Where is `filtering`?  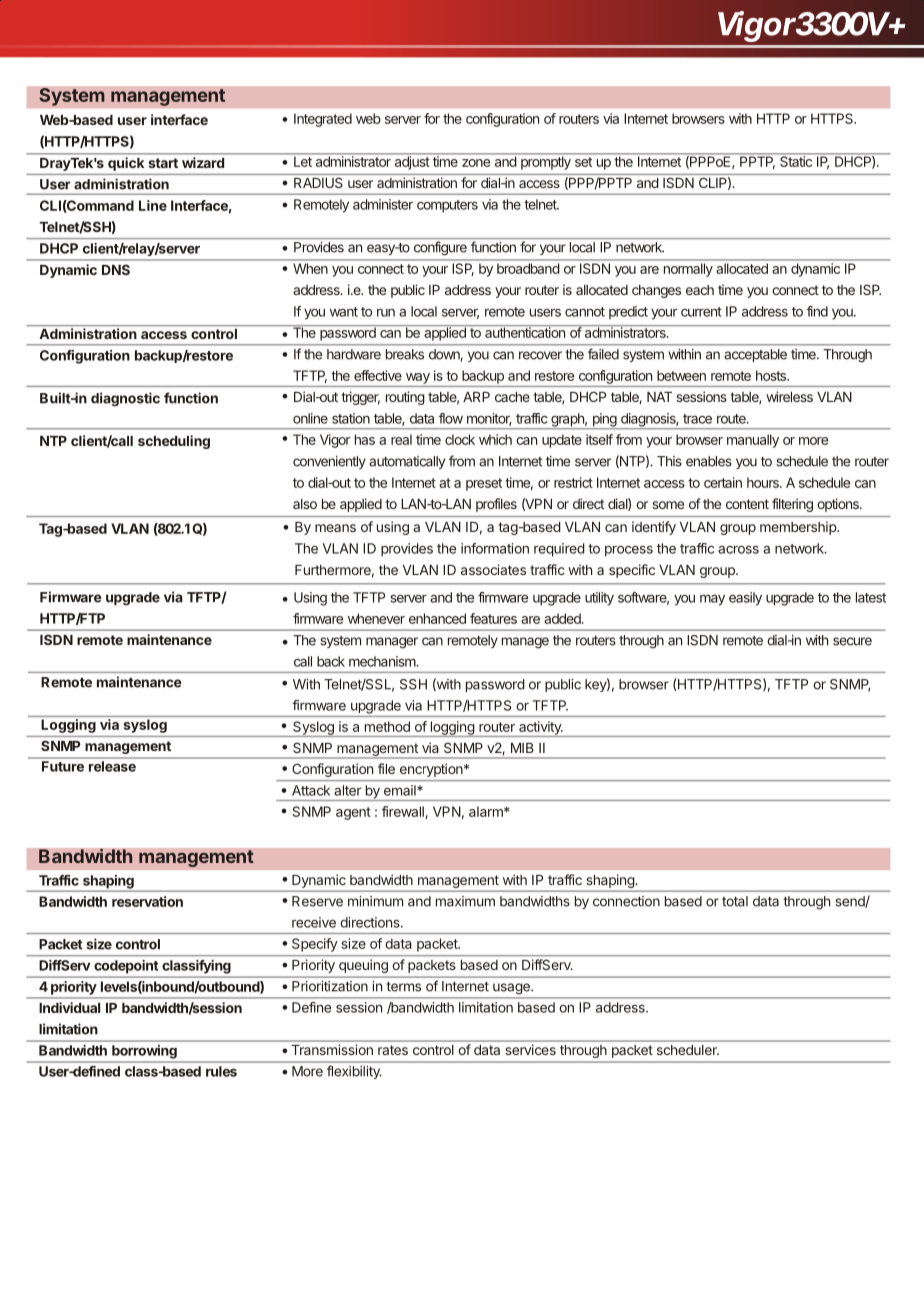 filtering is located at coordinates (792, 505).
